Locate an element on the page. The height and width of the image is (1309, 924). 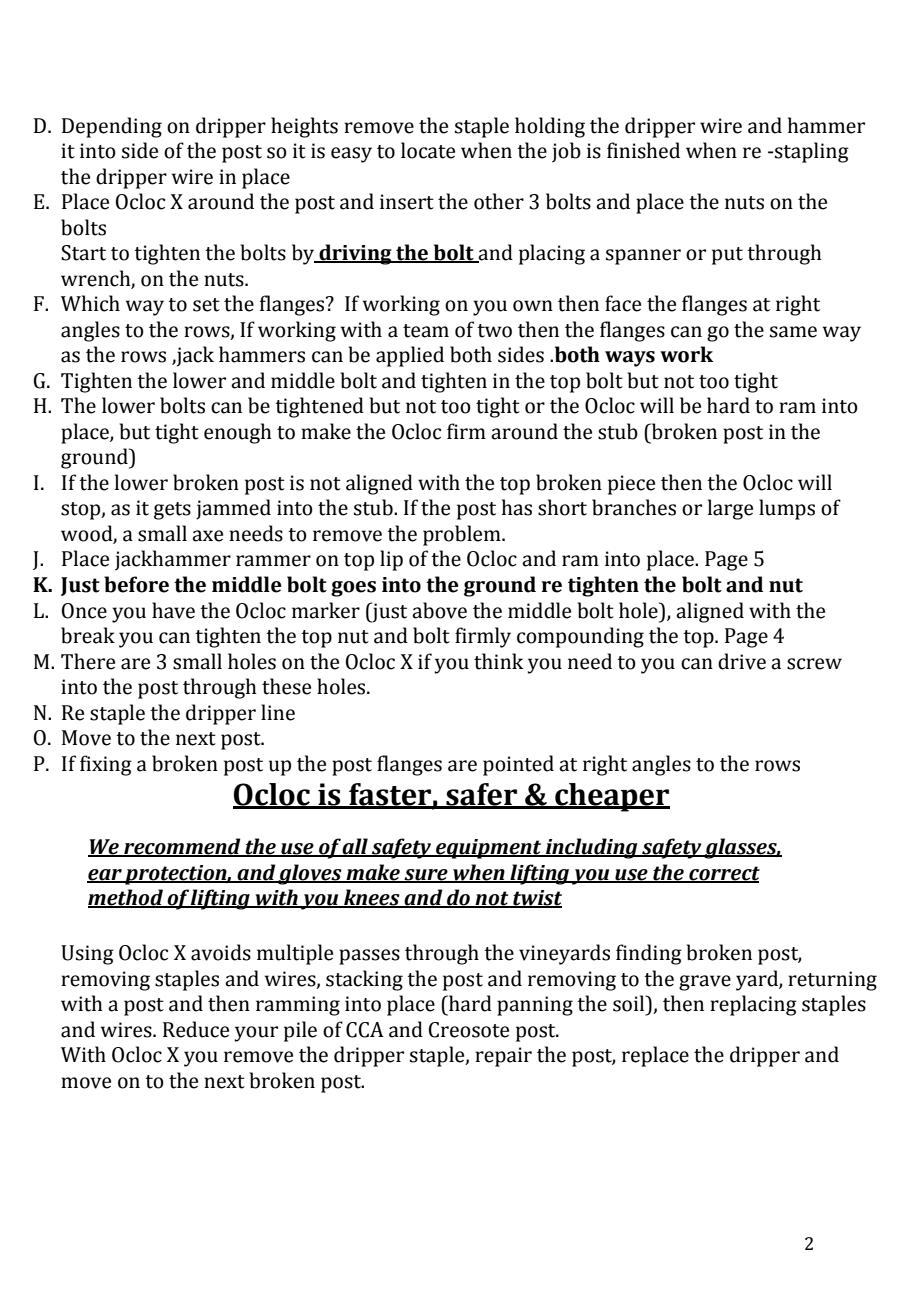
Reduce is located at coordinates (196, 1029).
